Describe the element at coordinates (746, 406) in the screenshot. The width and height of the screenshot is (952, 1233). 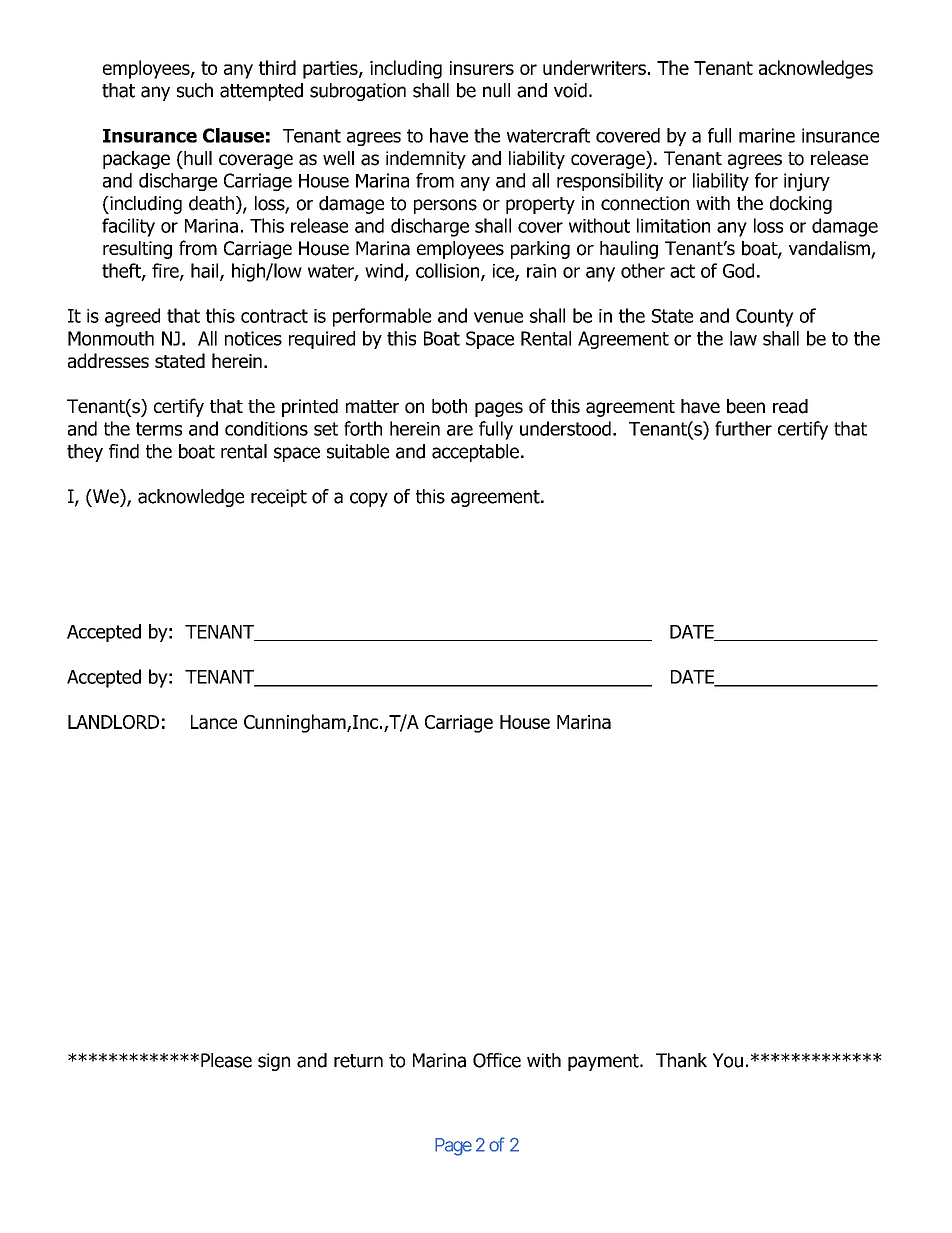
I see `been` at that location.
